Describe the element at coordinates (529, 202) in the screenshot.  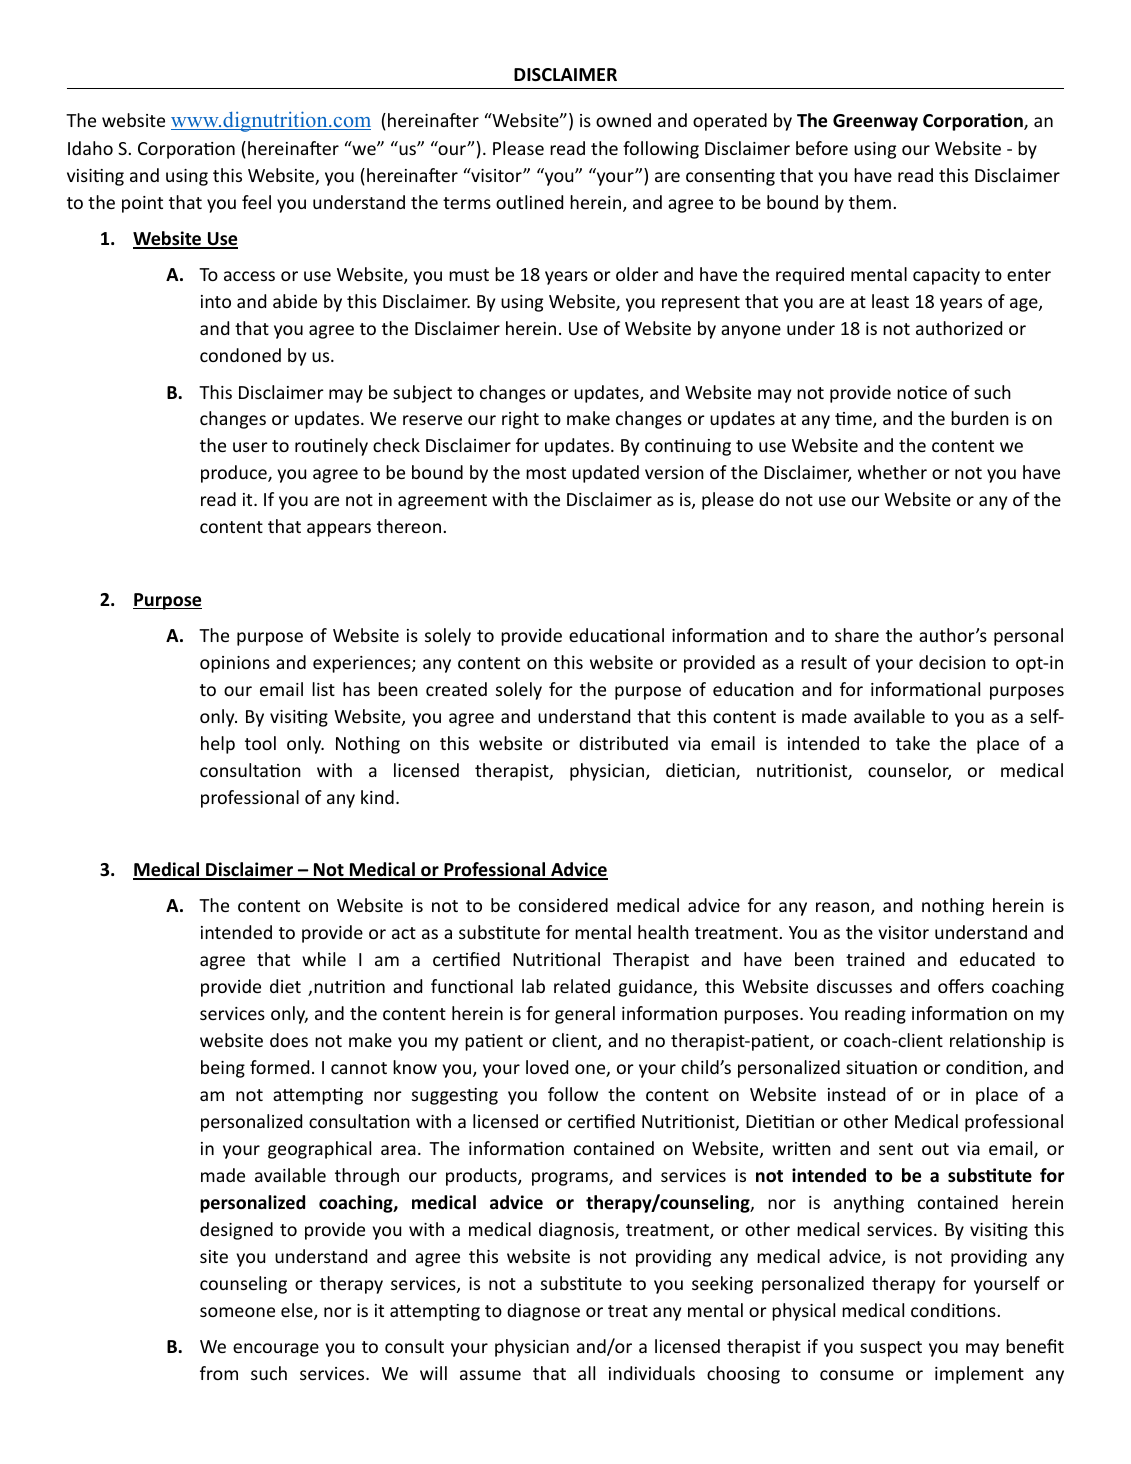
I see `outlined` at that location.
